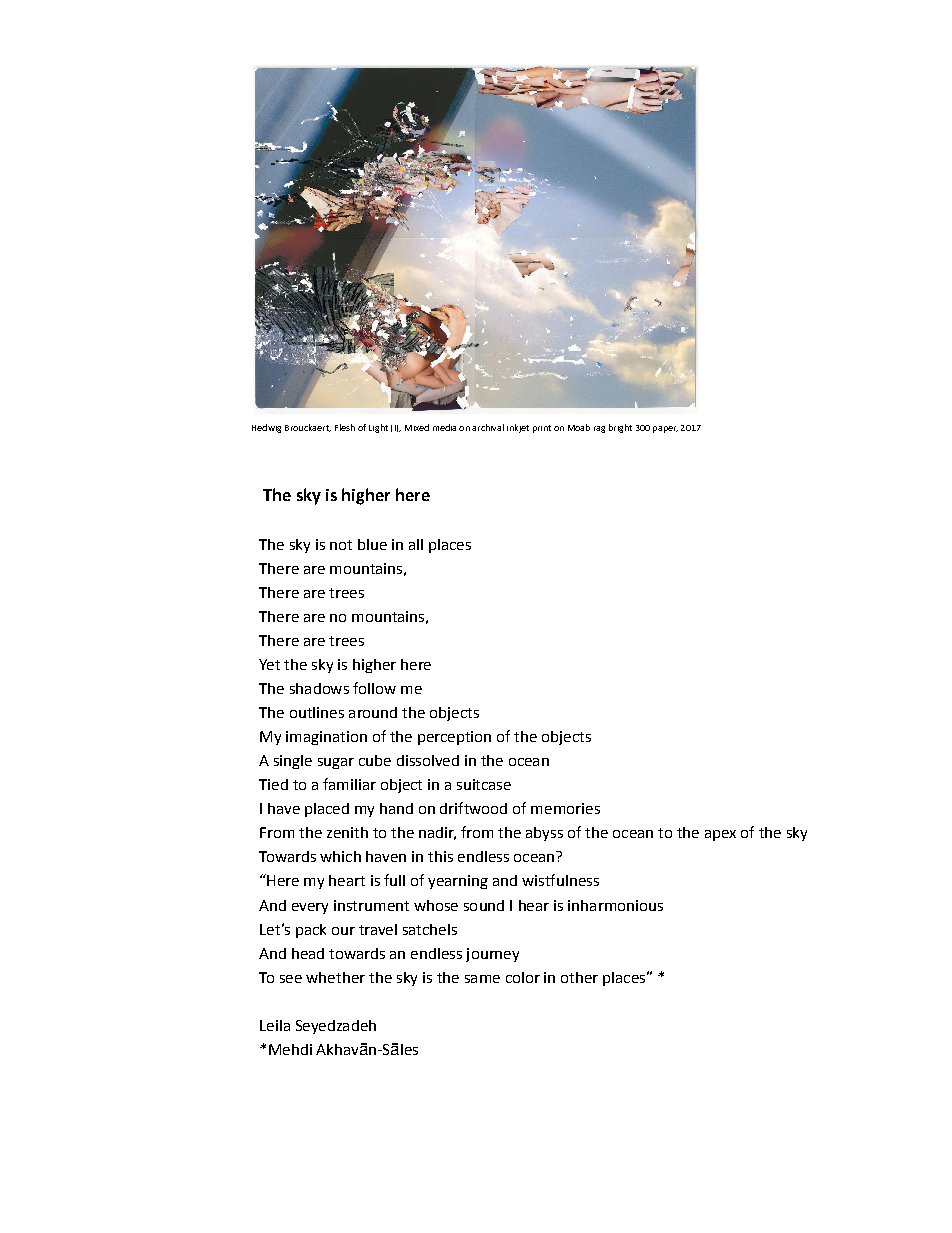  I want to click on every, so click(310, 908).
